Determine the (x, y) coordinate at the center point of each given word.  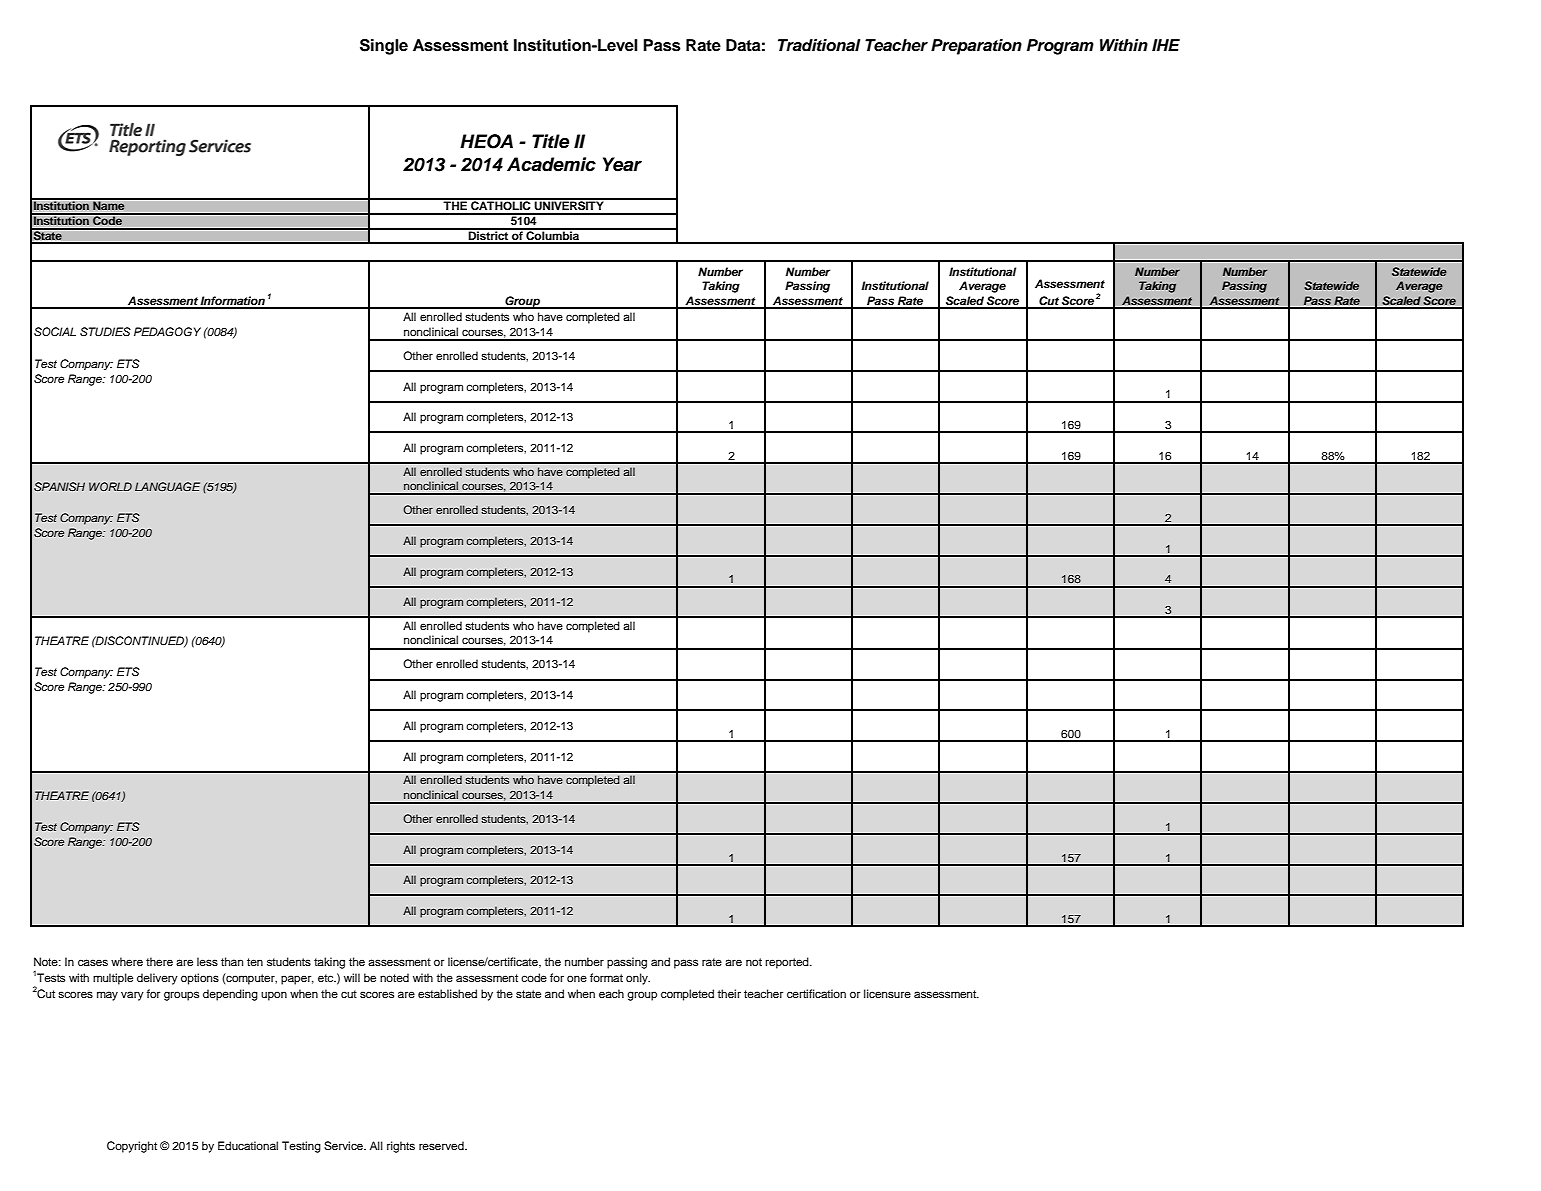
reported (788, 963)
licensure (887, 993)
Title (550, 141)
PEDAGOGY (167, 332)
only (638, 979)
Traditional (819, 45)
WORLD (110, 486)
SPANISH (59, 486)
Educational (248, 1145)
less (207, 961)
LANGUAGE (167, 486)
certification (816, 993)
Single (384, 47)
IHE (1166, 45)
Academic (551, 164)
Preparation (976, 47)
